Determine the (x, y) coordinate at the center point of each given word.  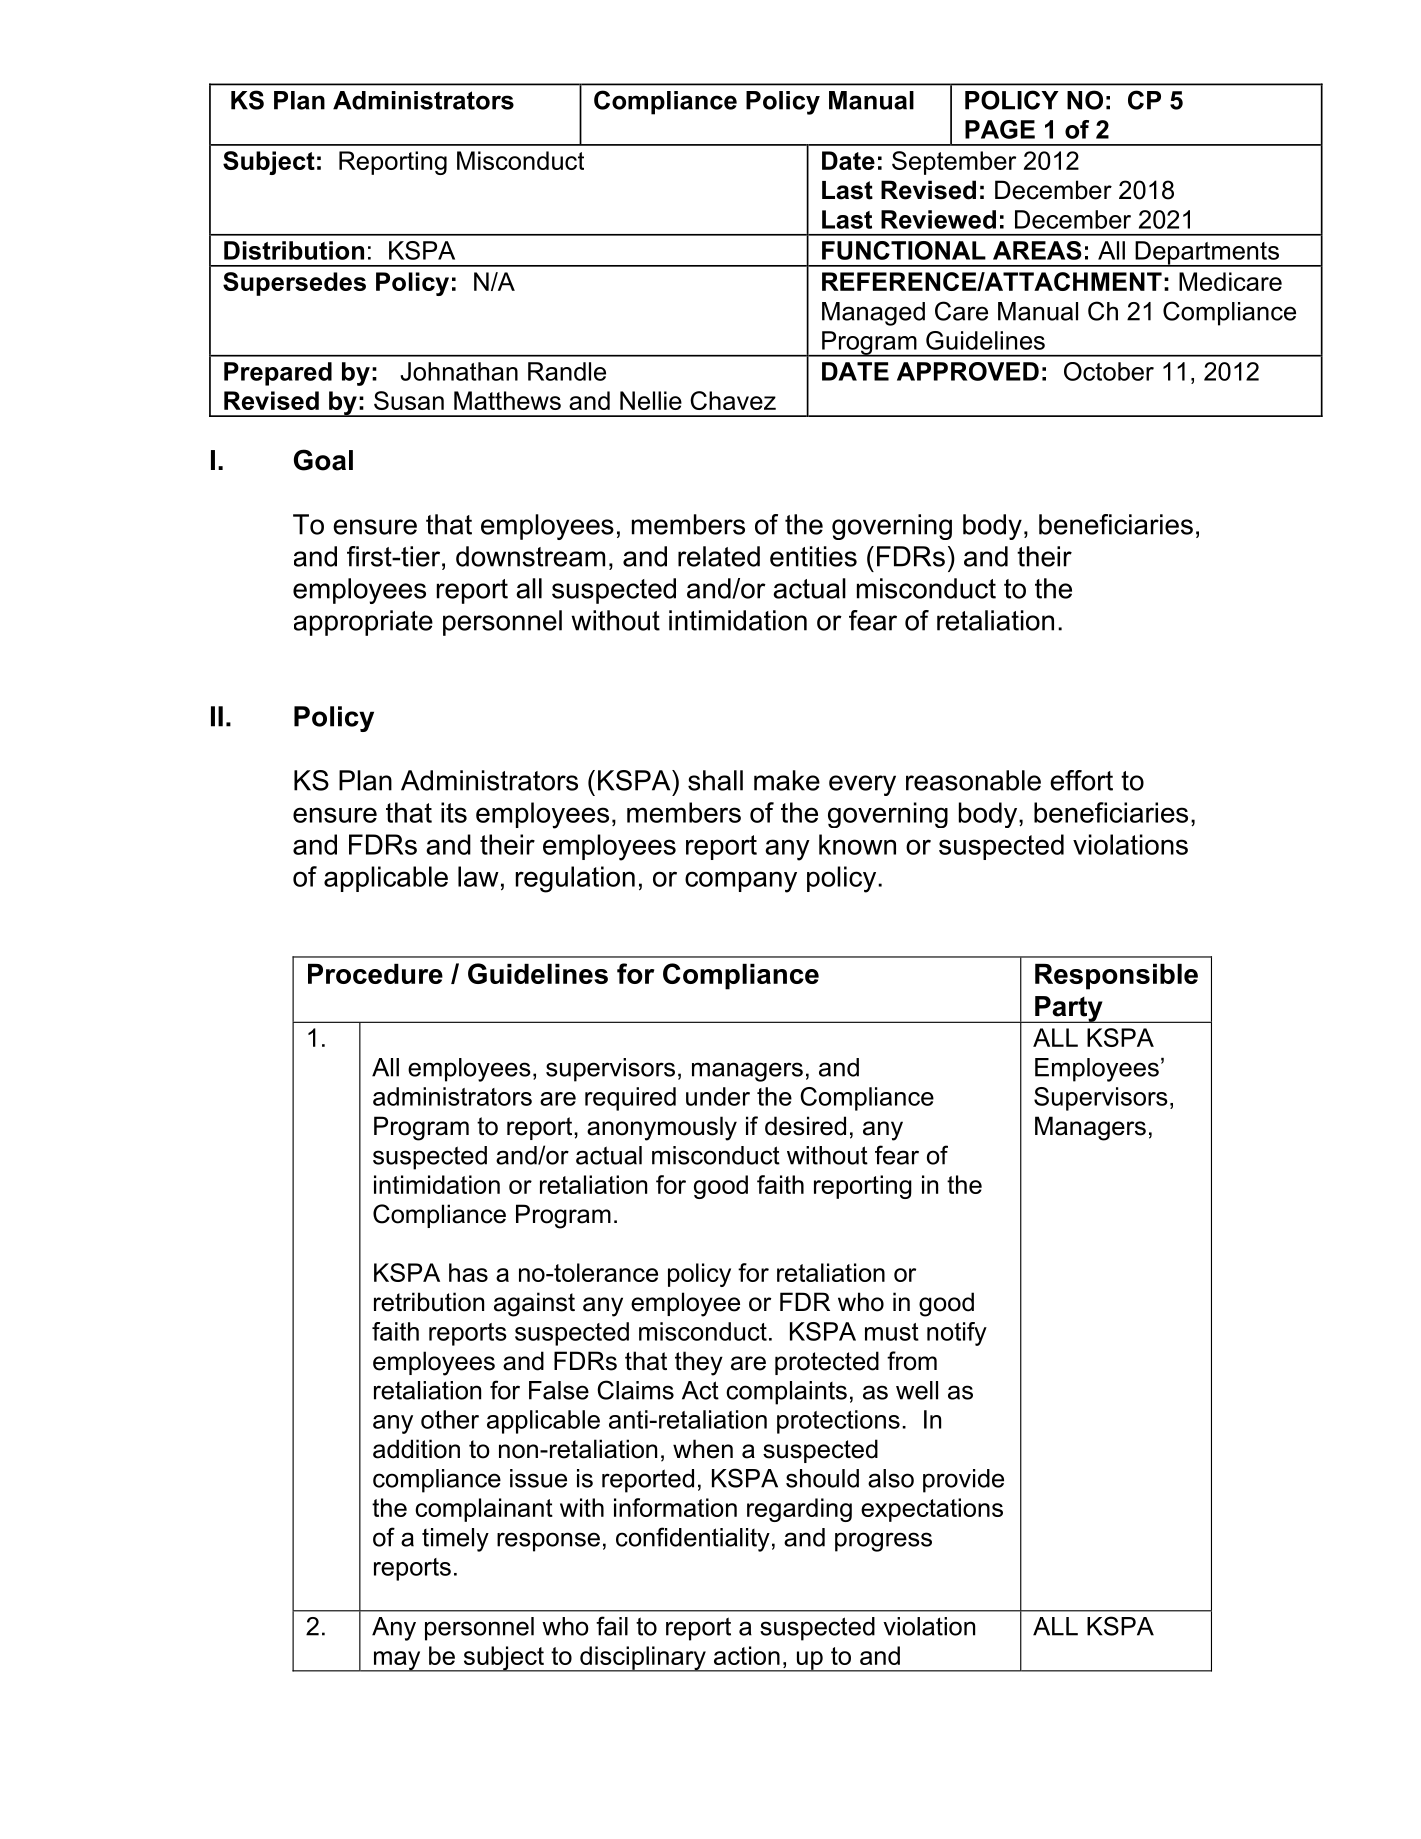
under (718, 1096)
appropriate (363, 623)
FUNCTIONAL (904, 250)
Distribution (294, 250)
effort (1081, 780)
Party (1069, 1009)
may (397, 1661)
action (747, 1655)
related (719, 556)
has (468, 1272)
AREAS (1037, 250)
